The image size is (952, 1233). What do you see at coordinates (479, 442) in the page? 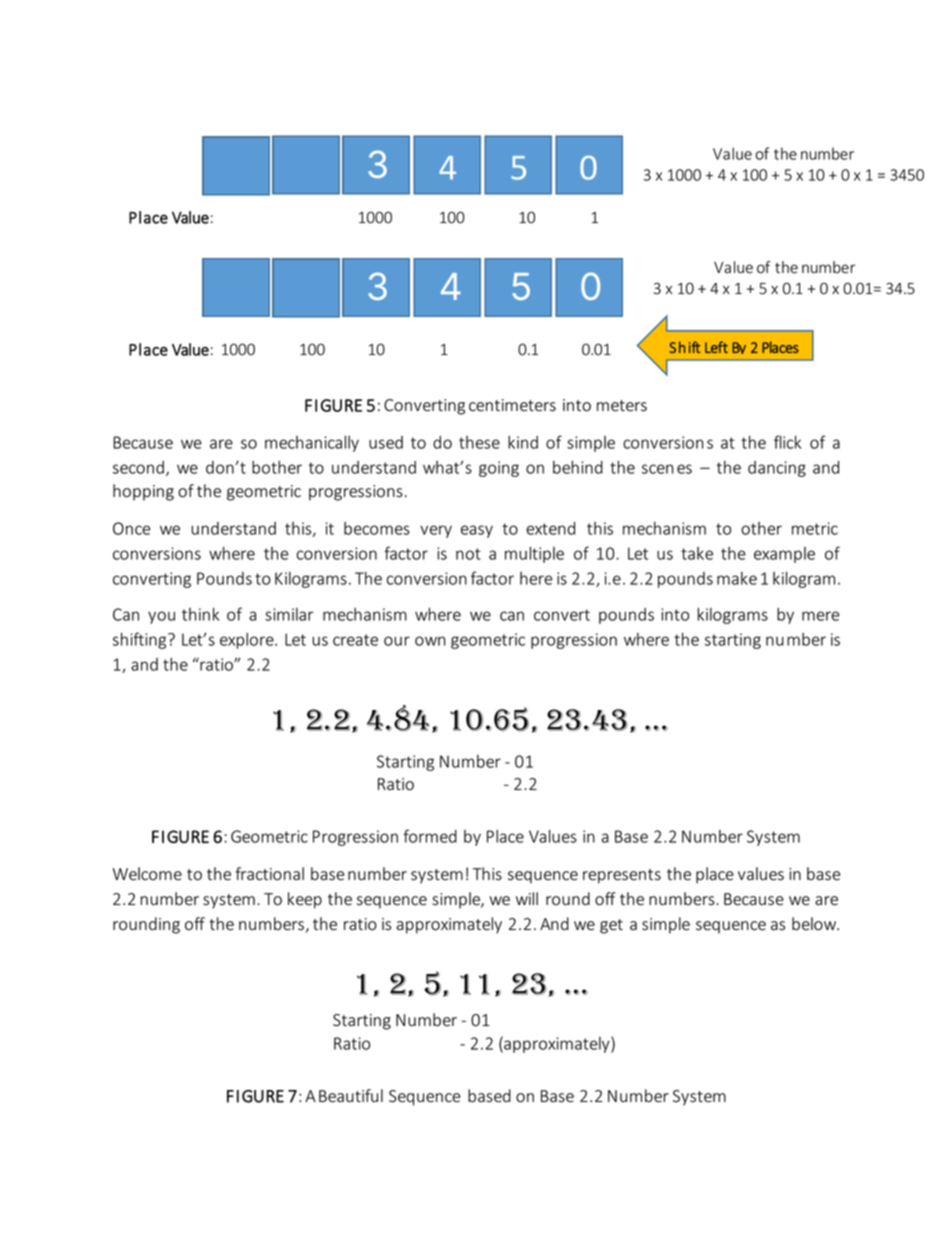
I see `these` at bounding box center [479, 442].
